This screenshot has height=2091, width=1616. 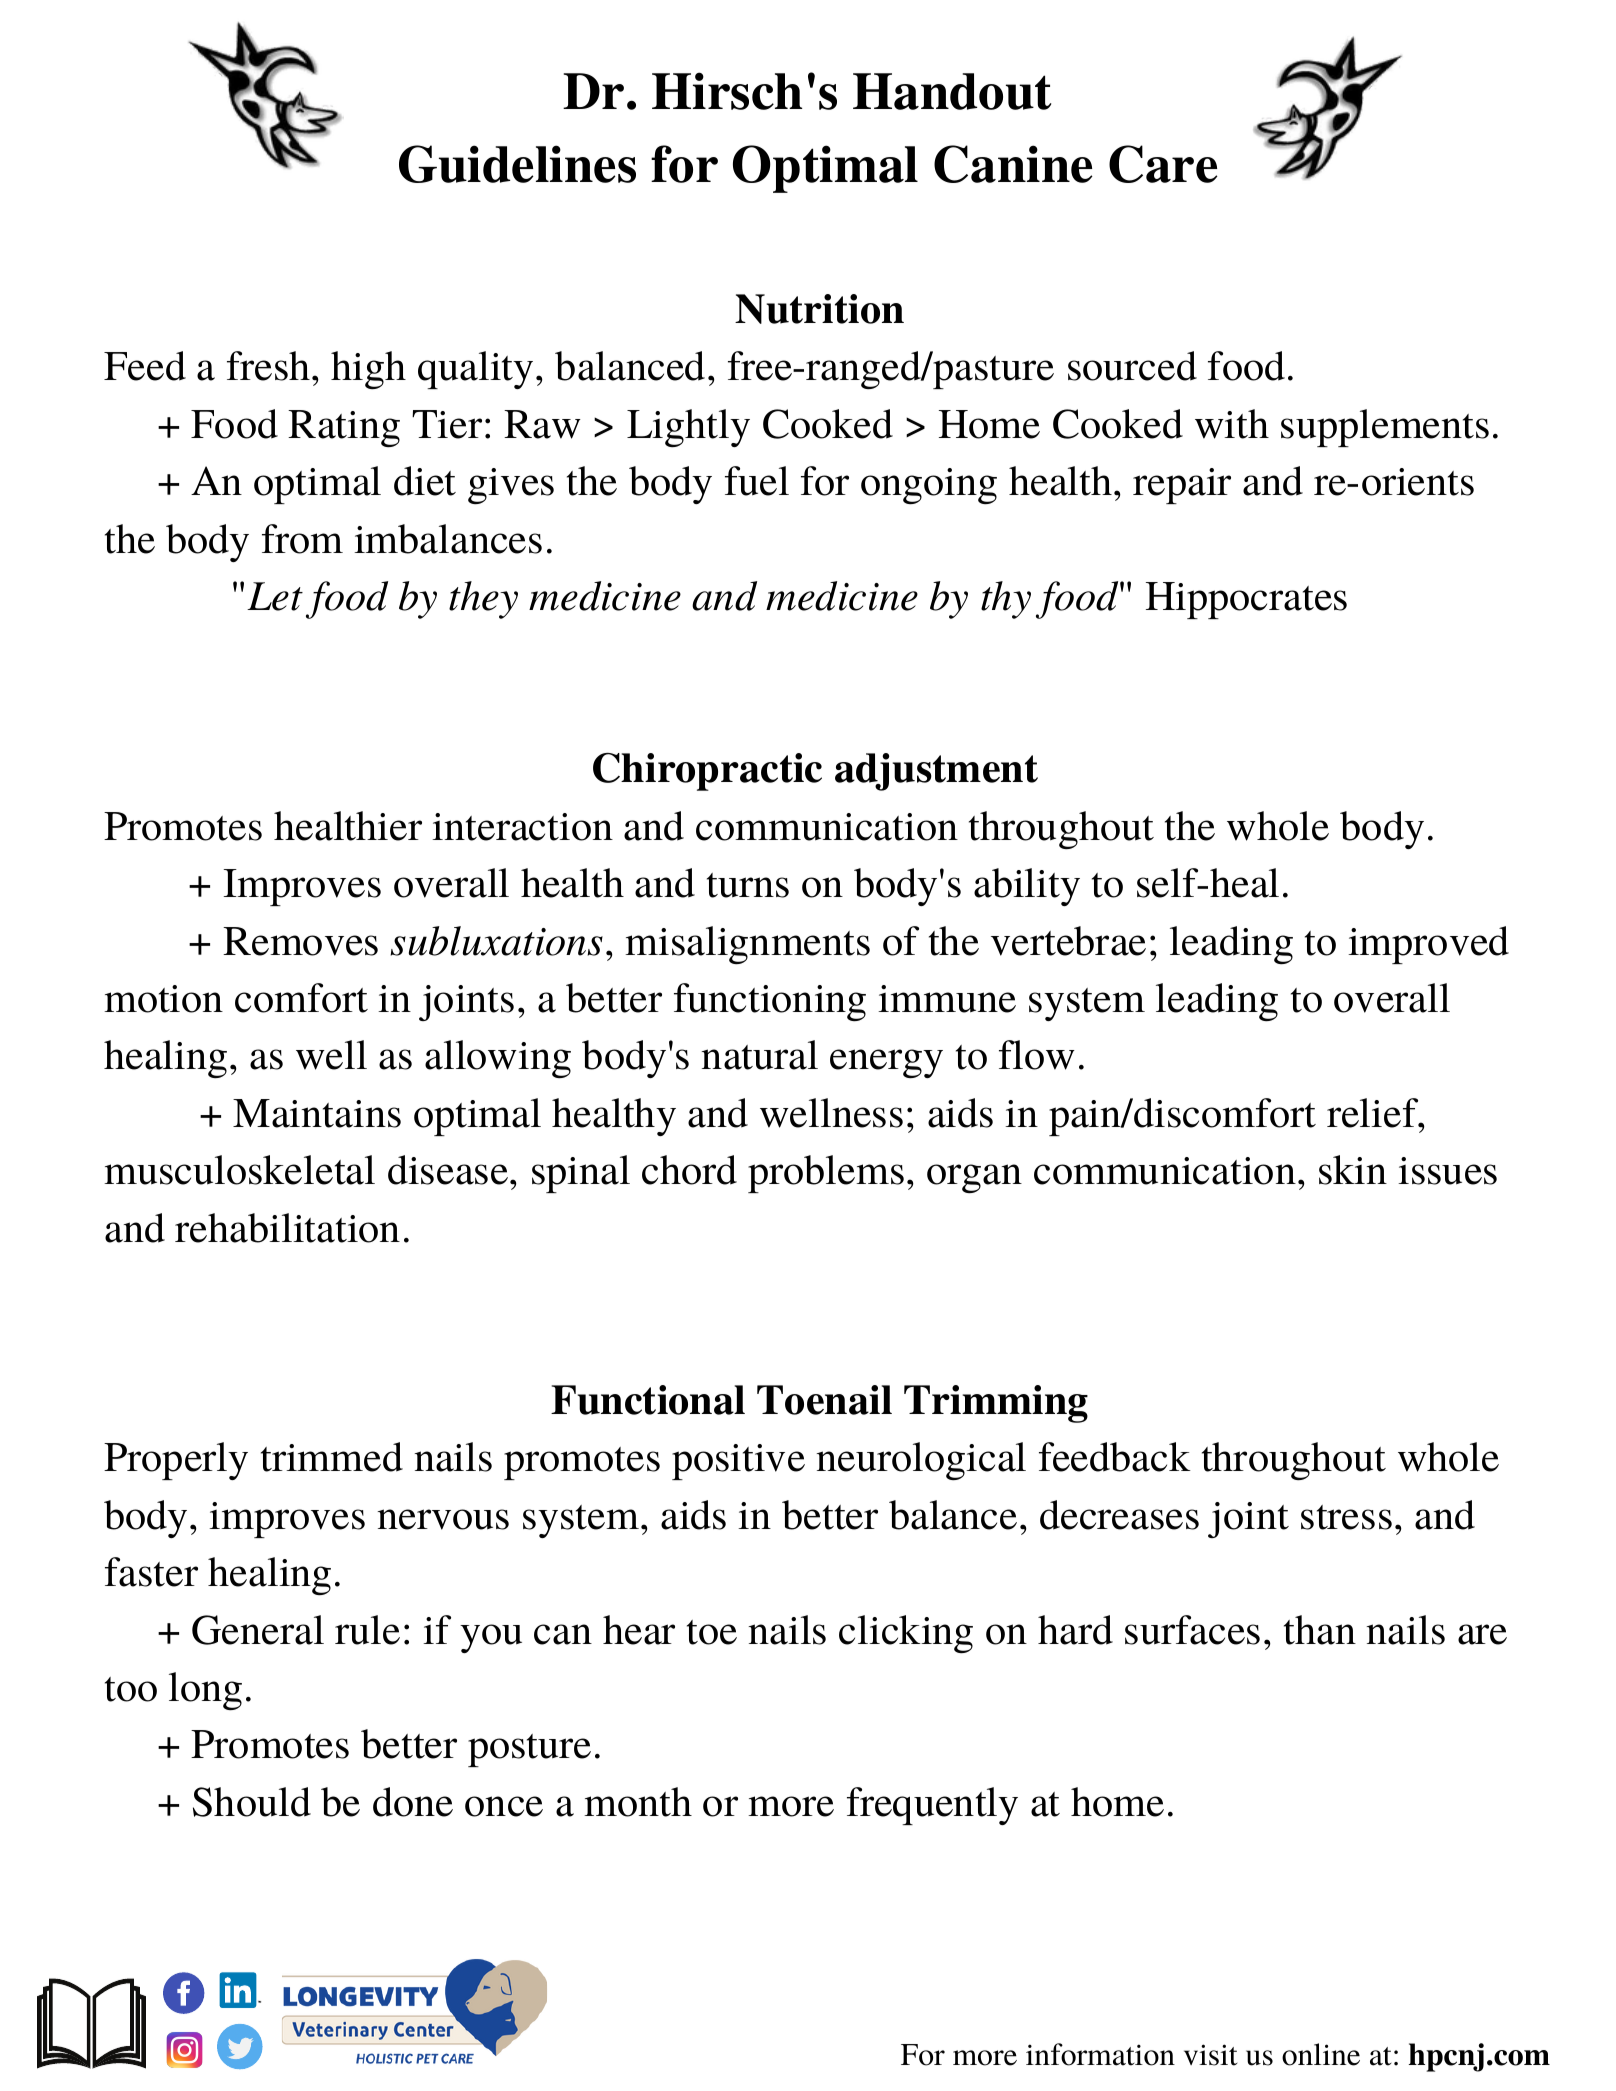 What do you see at coordinates (317, 1113) in the screenshot?
I see `Maintains` at bounding box center [317, 1113].
